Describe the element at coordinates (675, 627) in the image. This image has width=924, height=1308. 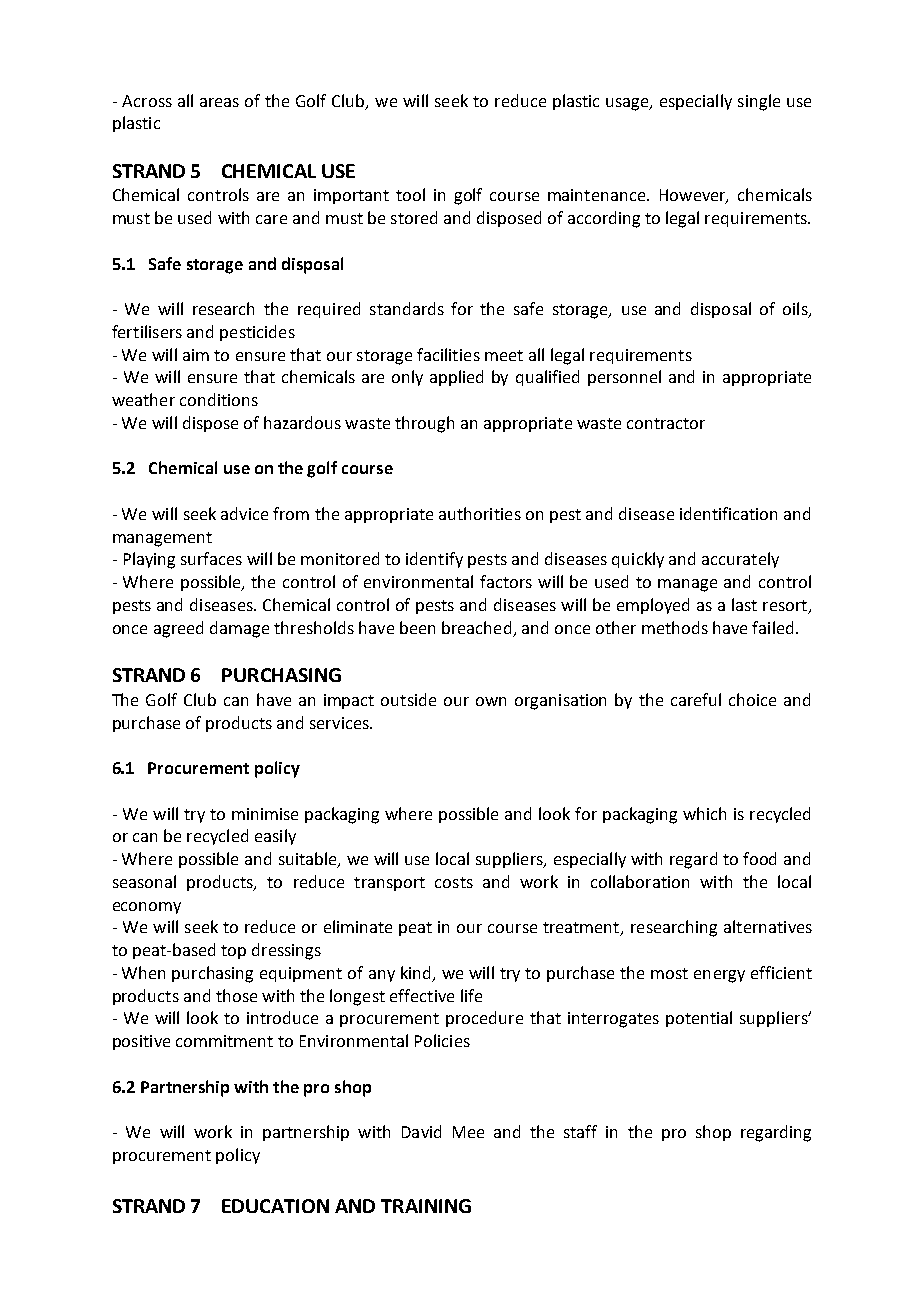
I see `methods` at that location.
